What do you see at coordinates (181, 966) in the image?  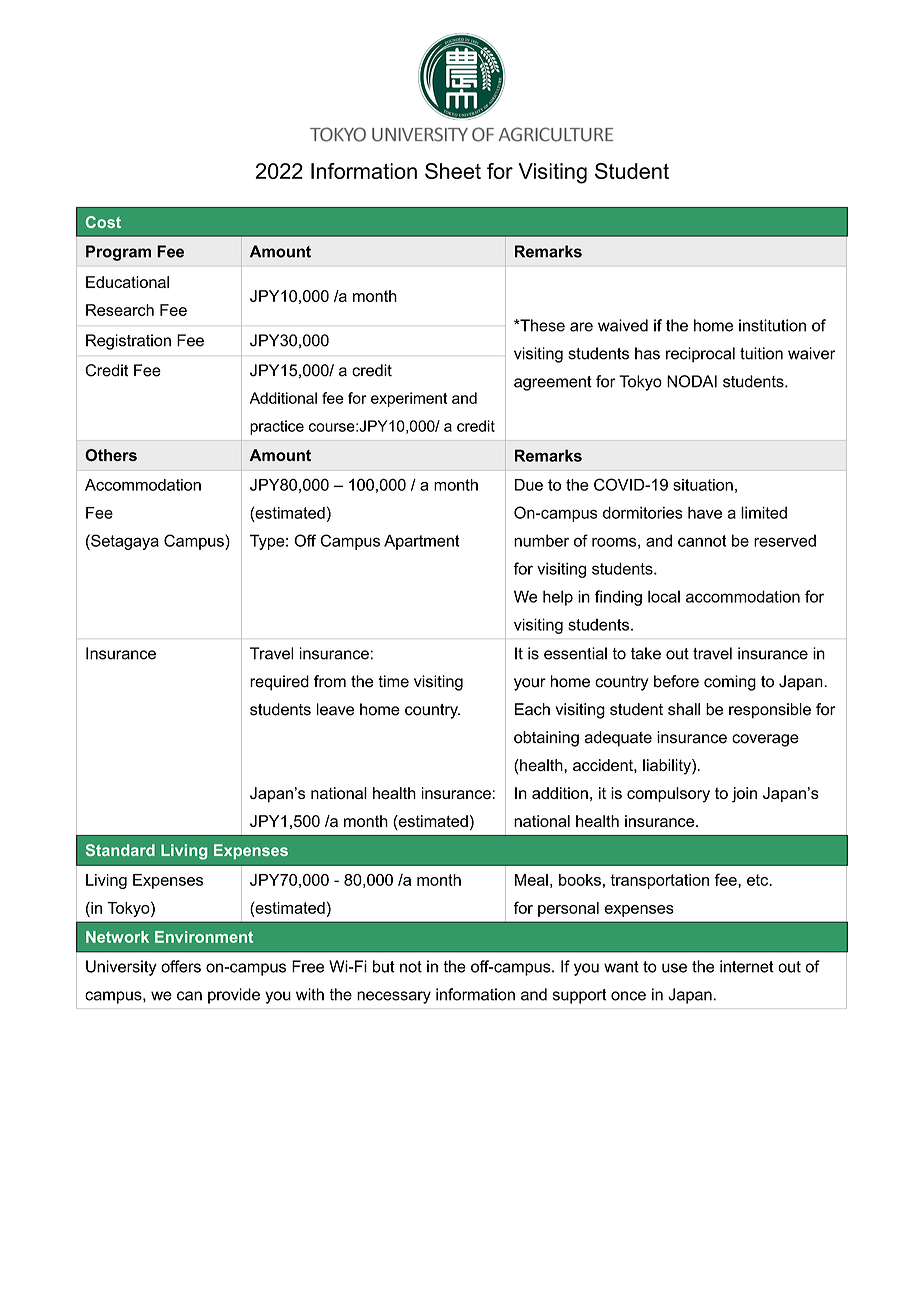 I see `offers` at bounding box center [181, 966].
